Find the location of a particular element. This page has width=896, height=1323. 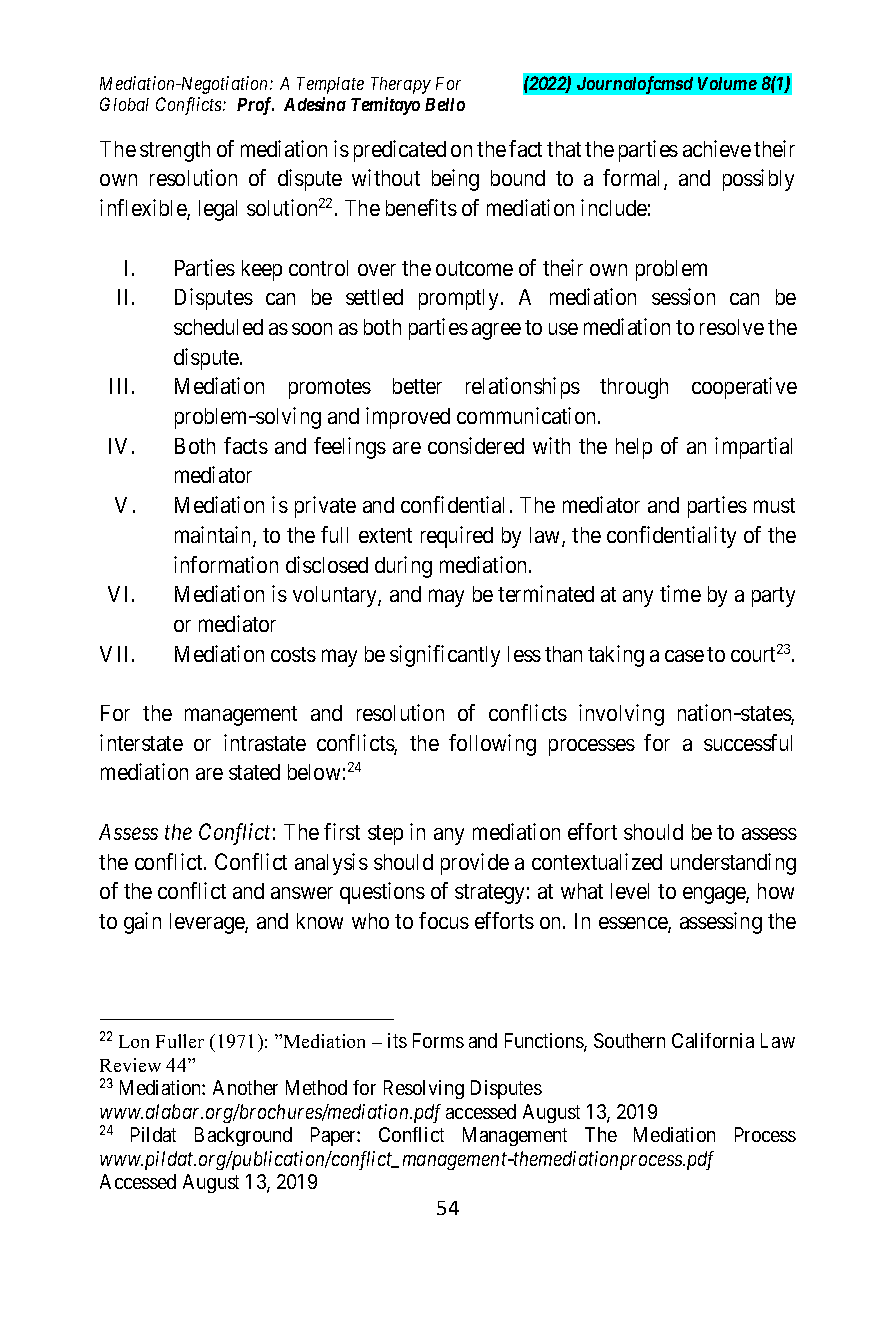

time is located at coordinates (680, 593).
